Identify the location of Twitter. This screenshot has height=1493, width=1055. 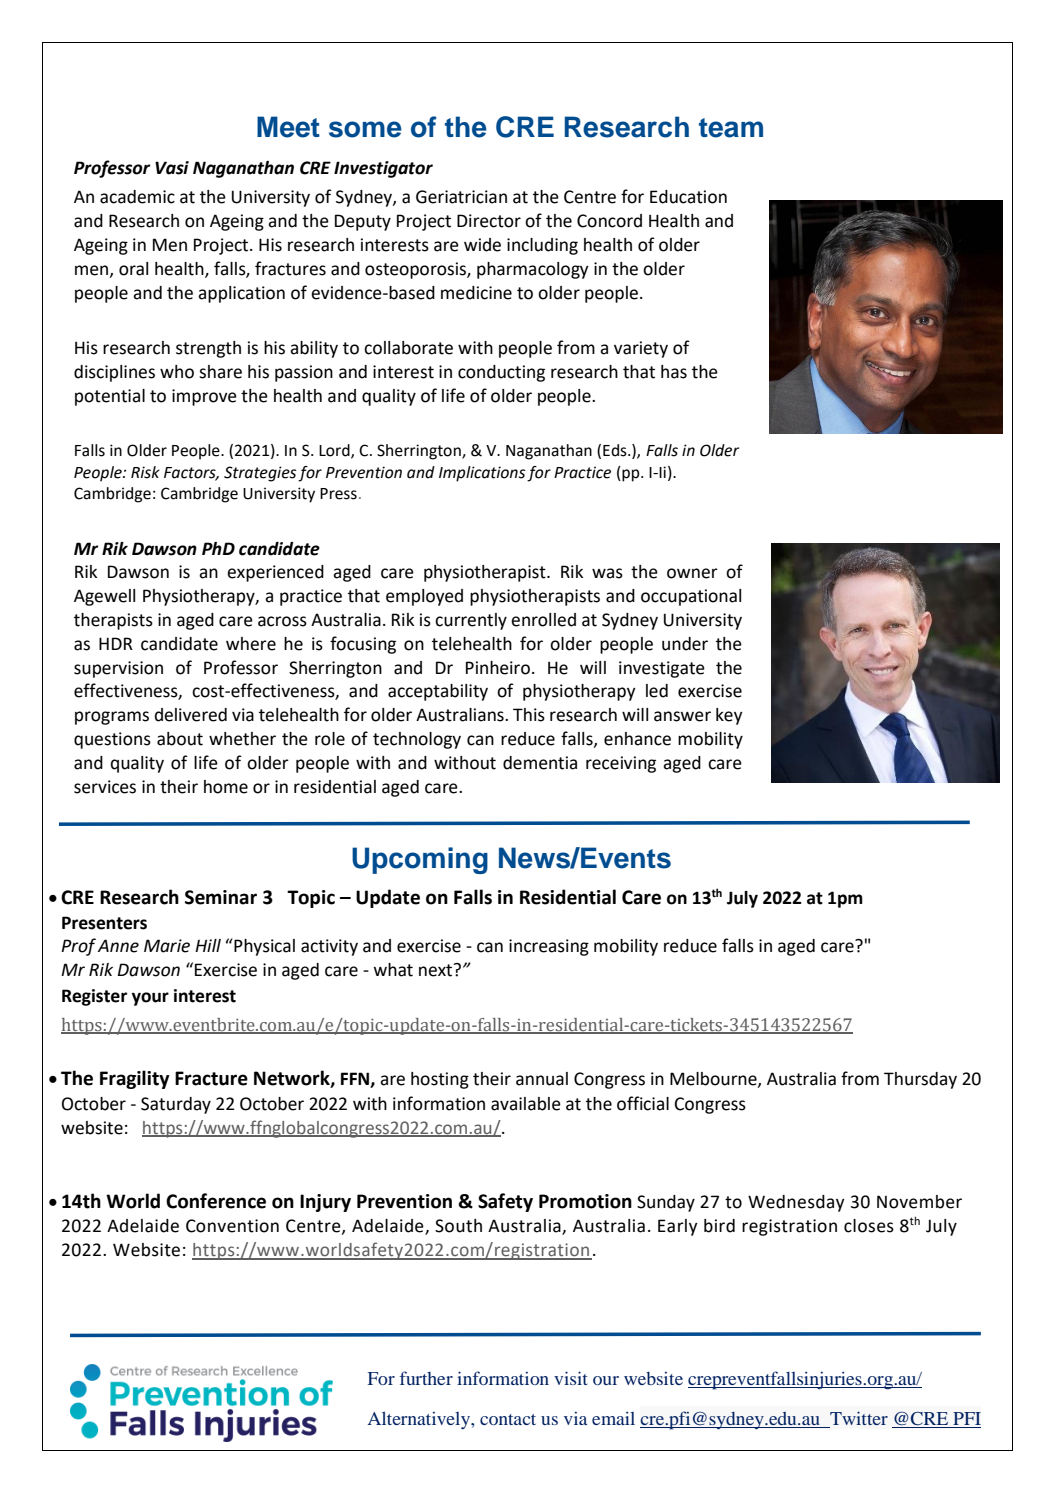
(858, 1419).
